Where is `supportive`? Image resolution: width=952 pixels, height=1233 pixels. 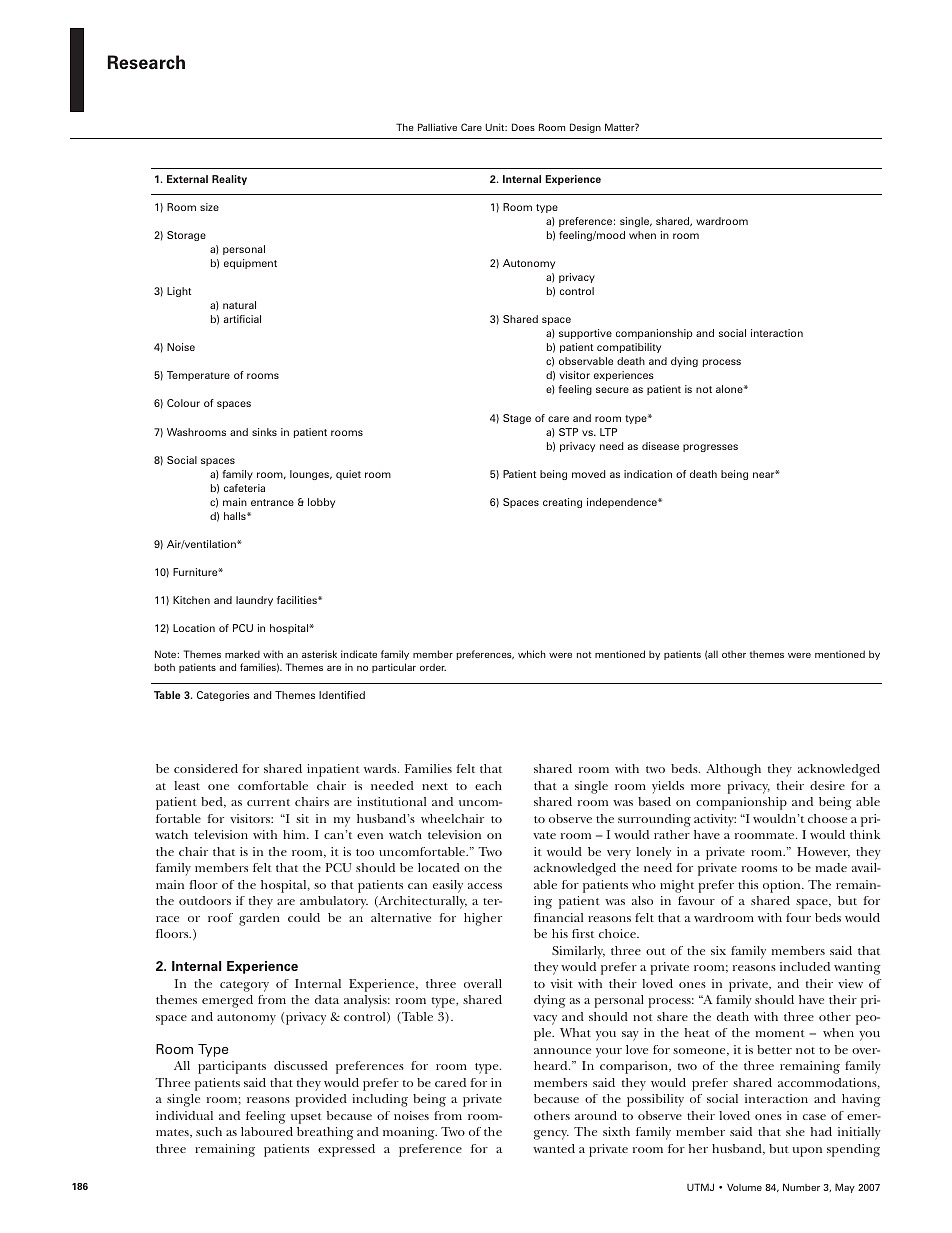
supportive is located at coordinates (585, 334).
